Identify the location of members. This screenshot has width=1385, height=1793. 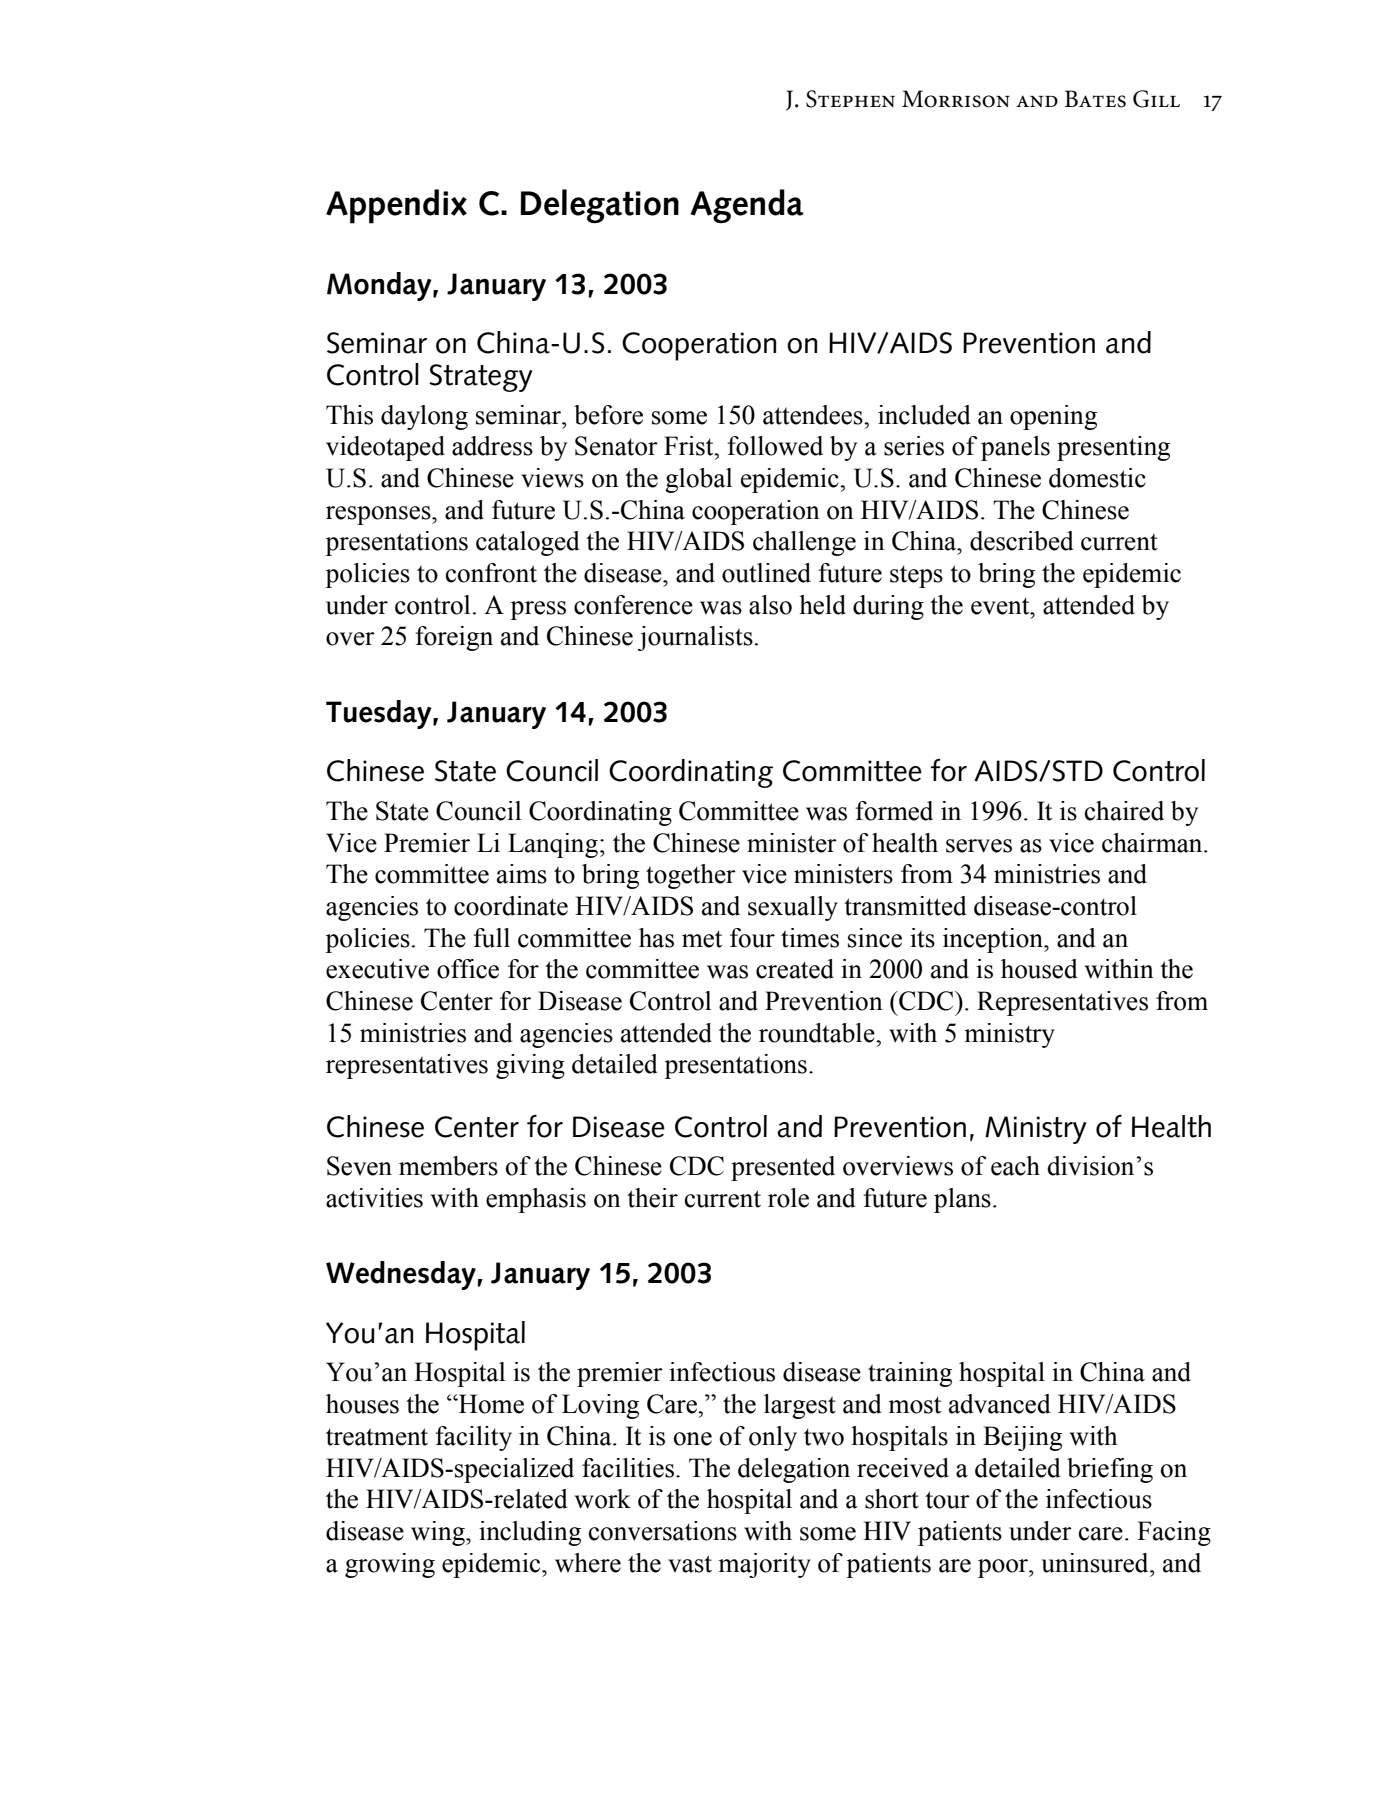
(448, 1166).
